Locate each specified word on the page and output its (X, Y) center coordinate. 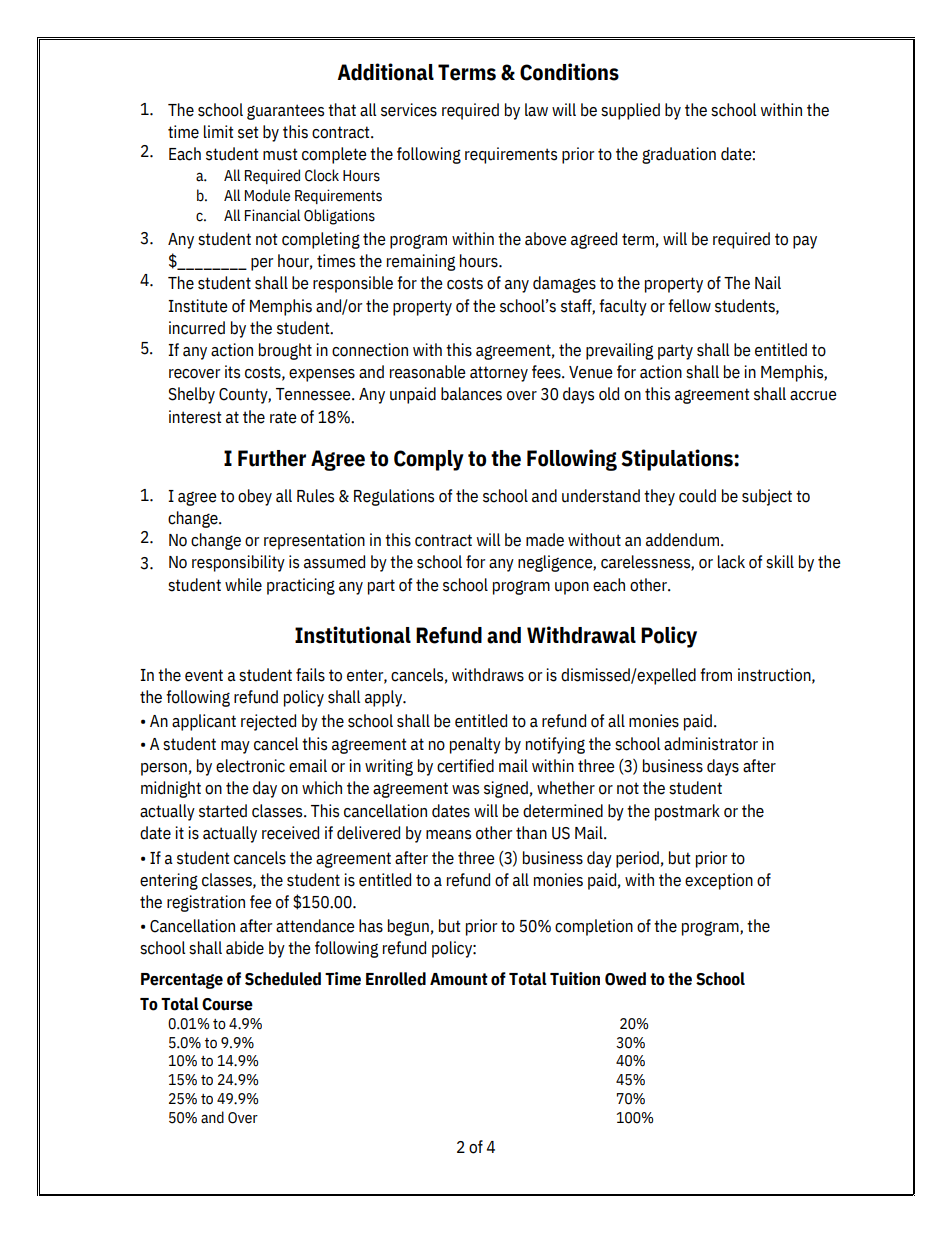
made (545, 540)
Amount (459, 979)
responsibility (238, 563)
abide (245, 948)
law (536, 110)
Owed (625, 979)
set (248, 132)
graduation (679, 155)
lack (731, 562)
